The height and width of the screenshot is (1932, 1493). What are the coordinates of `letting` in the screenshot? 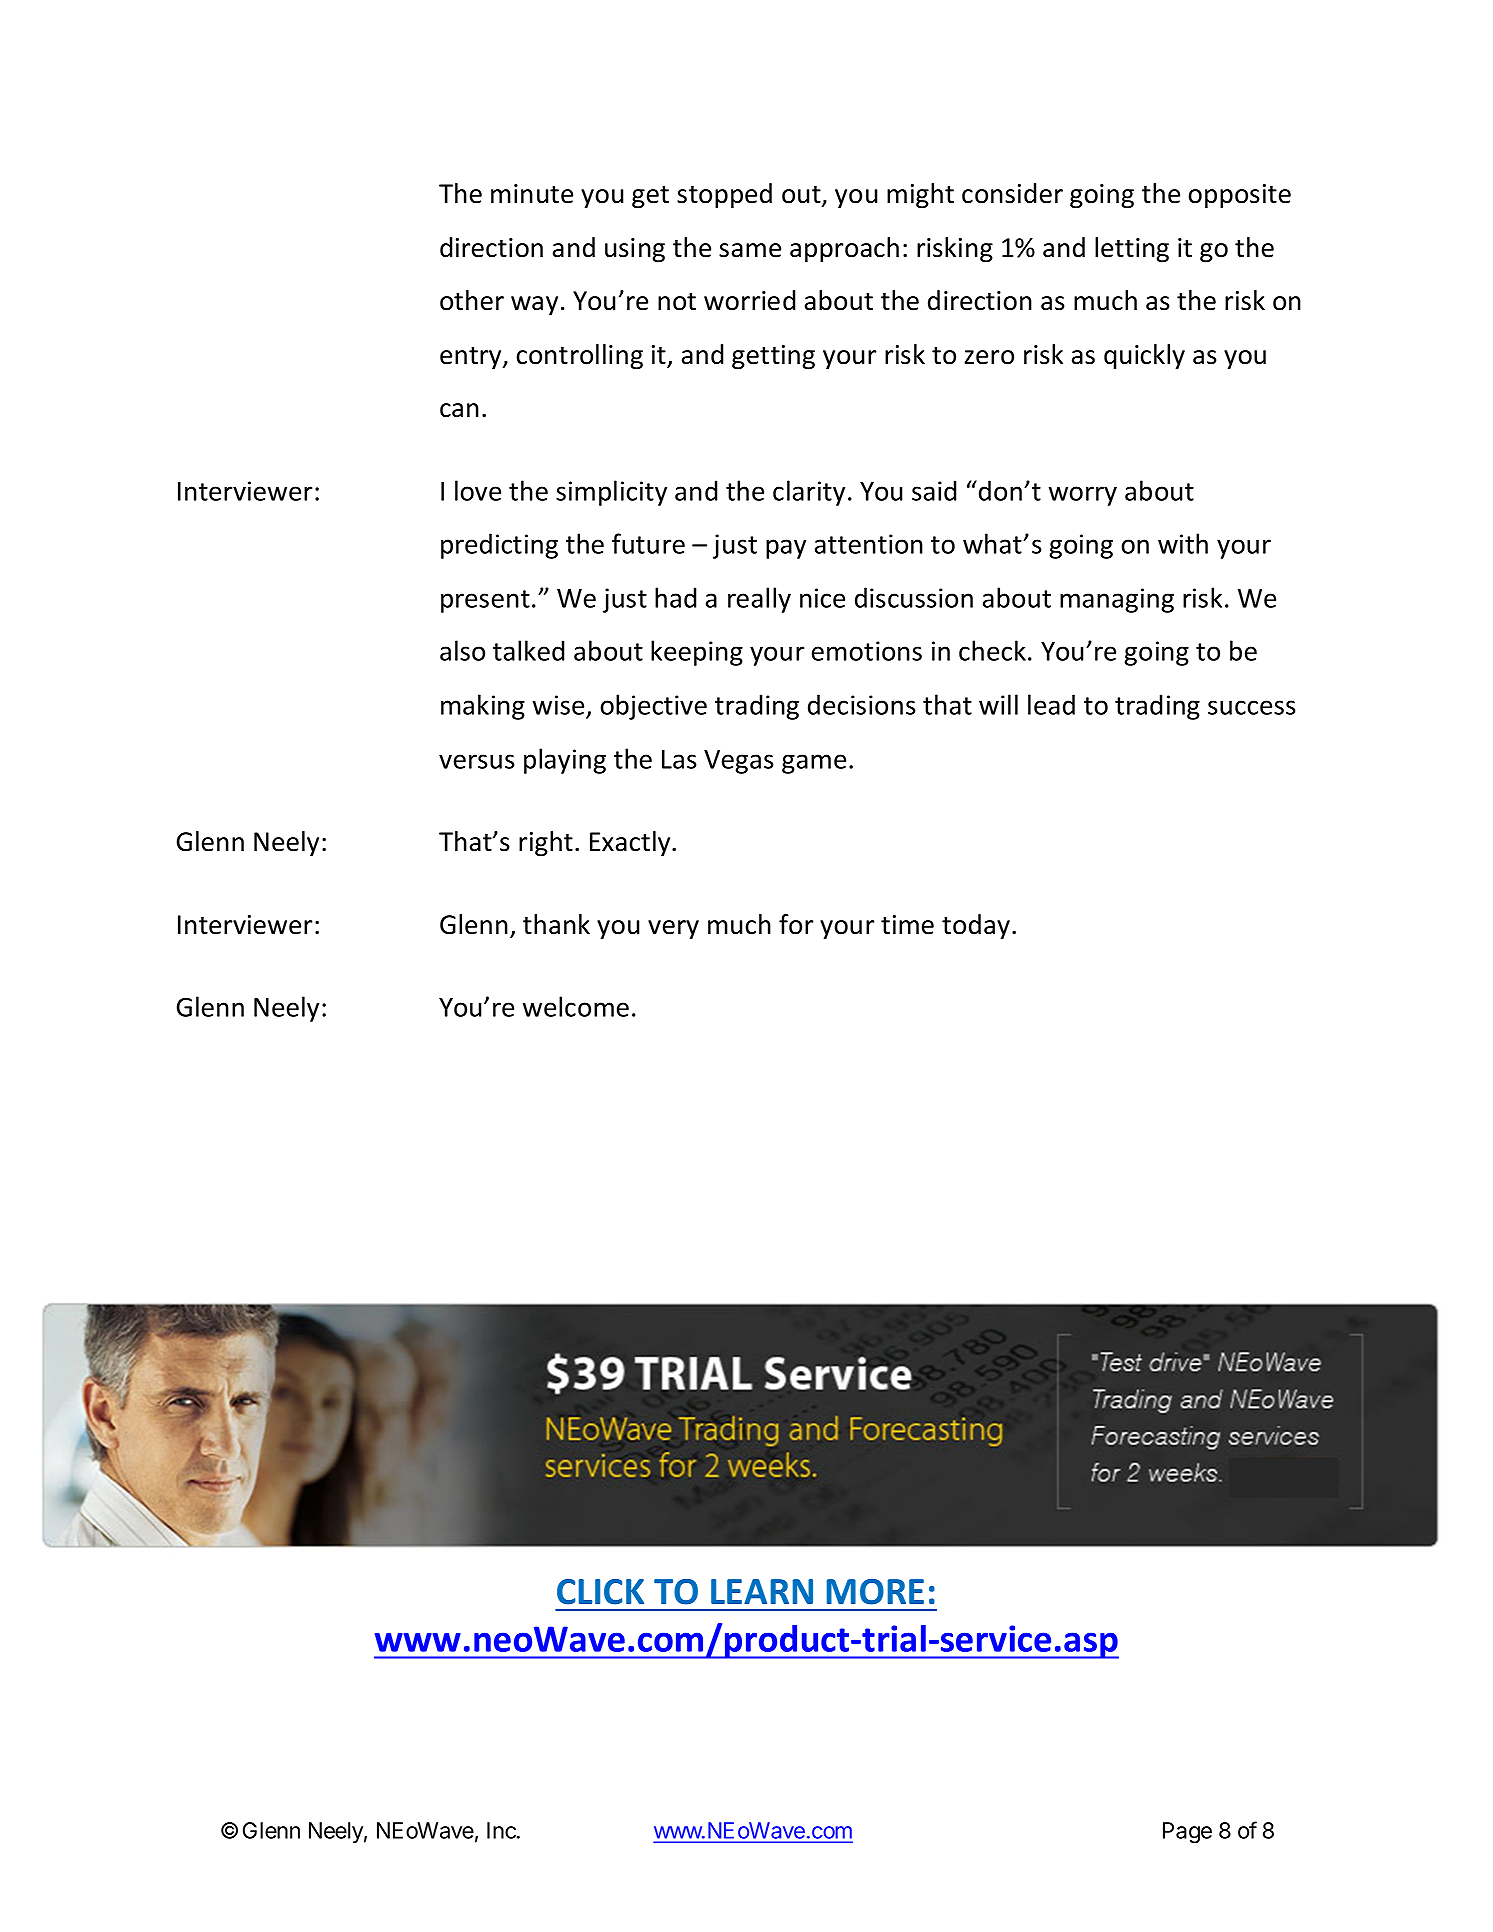 It's located at (1132, 250).
